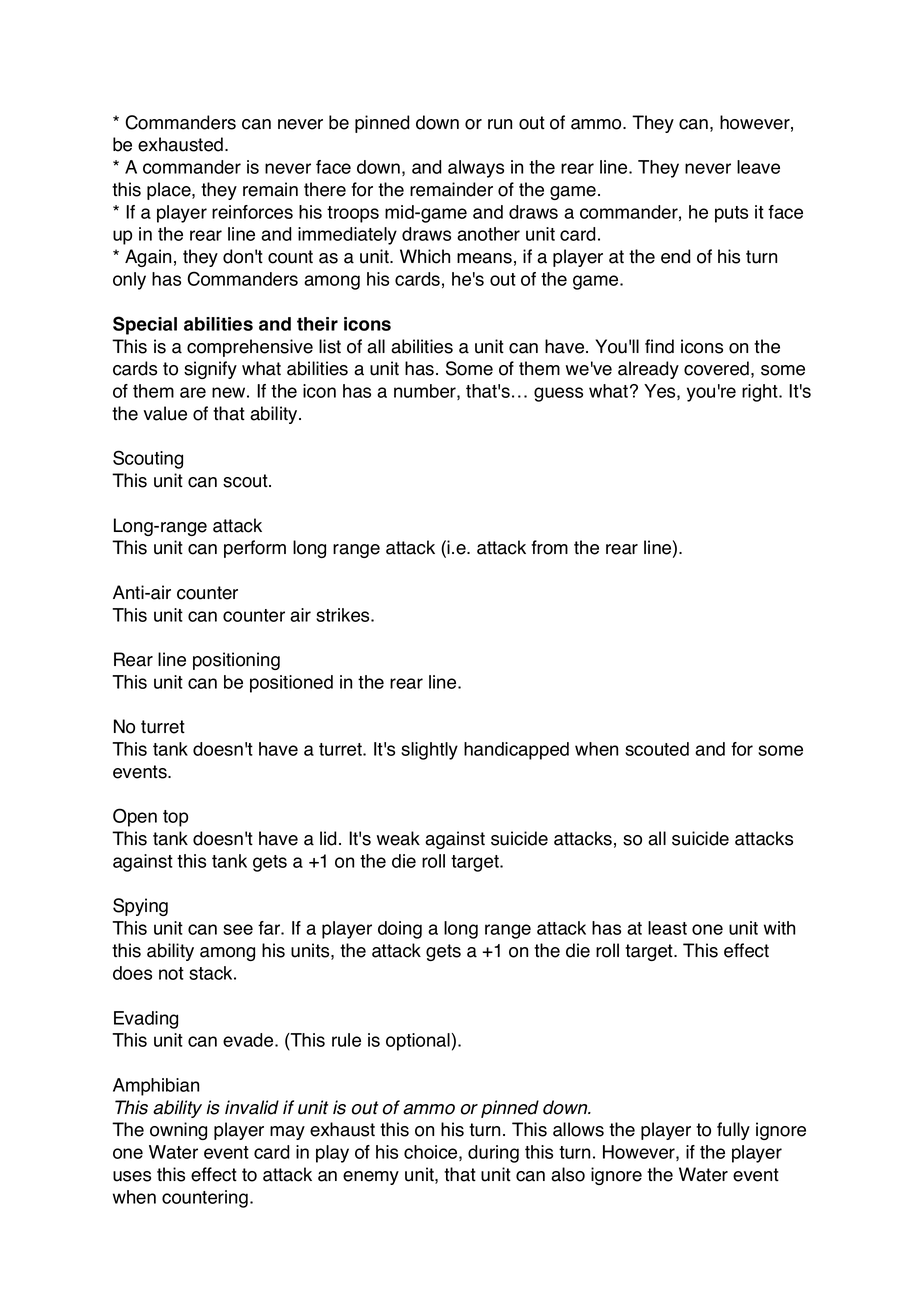  Describe the element at coordinates (178, 1131) in the screenshot. I see `owning` at that location.
